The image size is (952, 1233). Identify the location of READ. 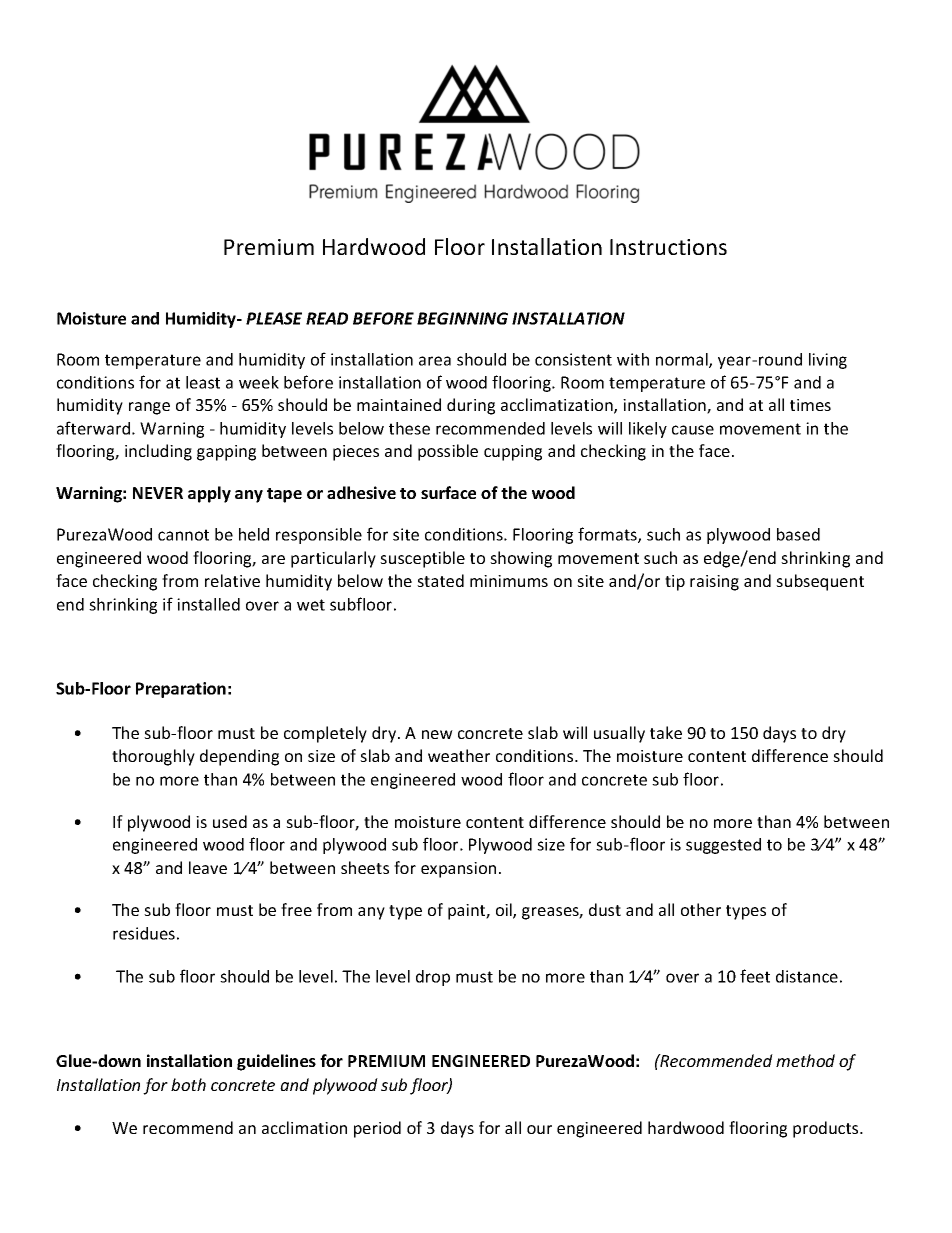
(327, 318).
